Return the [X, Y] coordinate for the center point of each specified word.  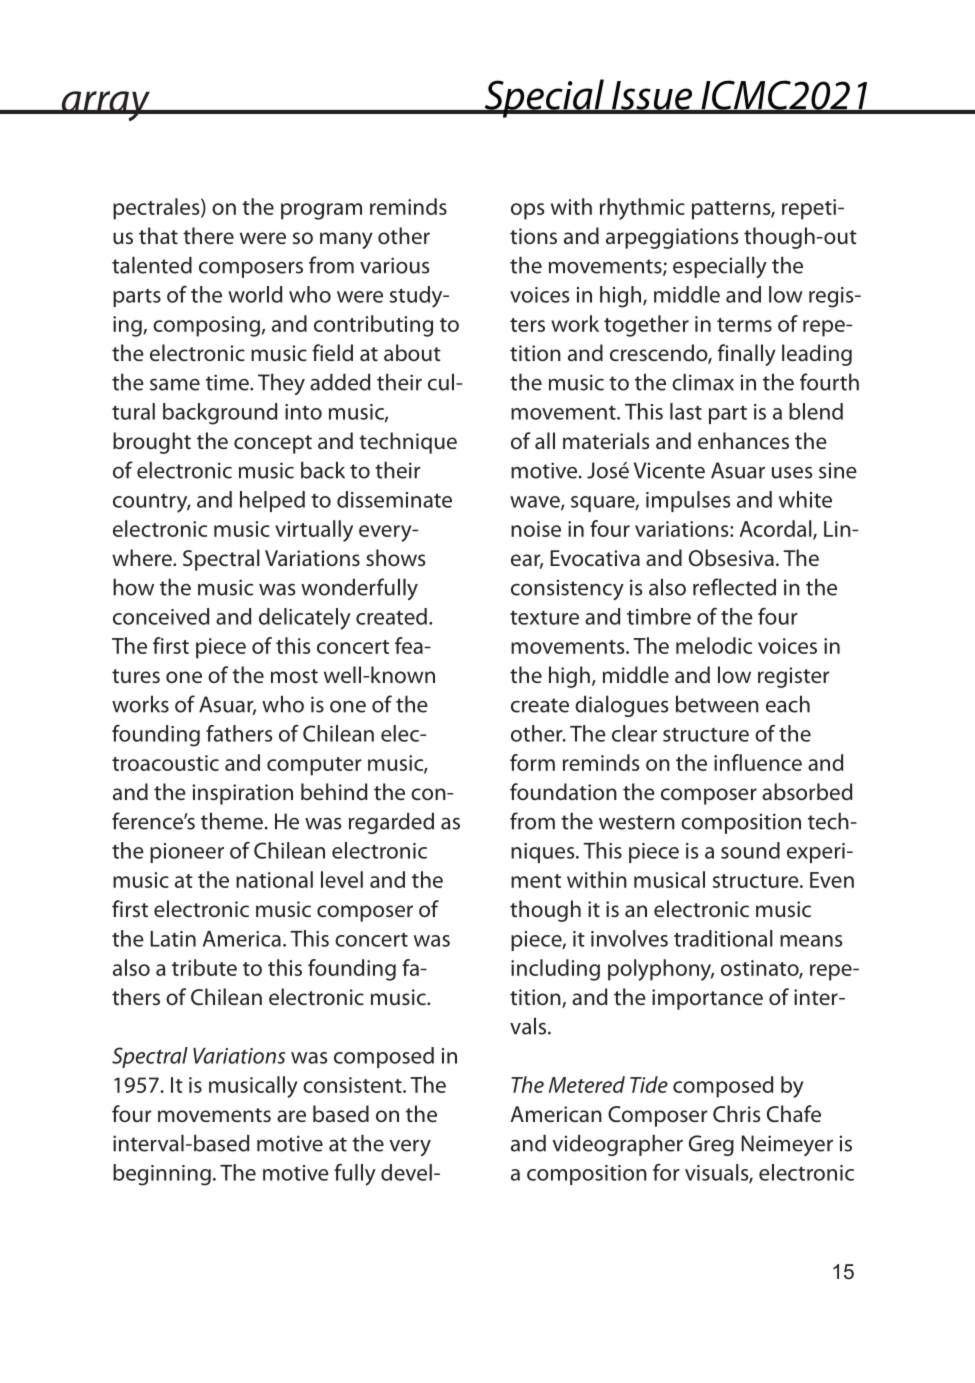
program [321, 211]
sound [750, 850]
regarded [391, 823]
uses [792, 473]
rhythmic [642, 209]
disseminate [394, 499]
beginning [162, 1175]
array [105, 106]
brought [152, 443]
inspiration [243, 794]
